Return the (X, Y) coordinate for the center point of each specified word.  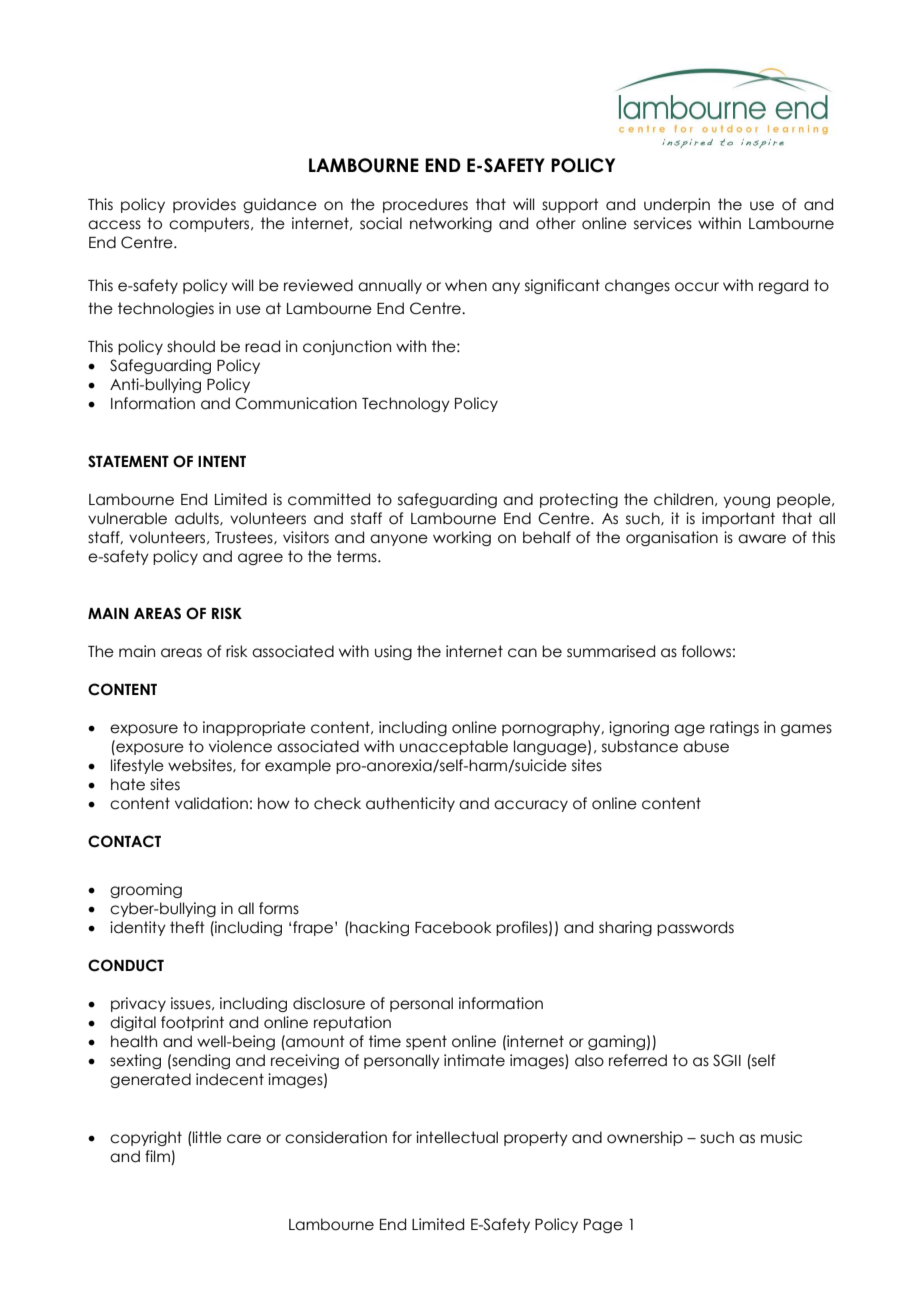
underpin (677, 205)
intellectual (457, 1137)
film (157, 1156)
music (781, 1137)
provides (204, 205)
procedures (425, 205)
